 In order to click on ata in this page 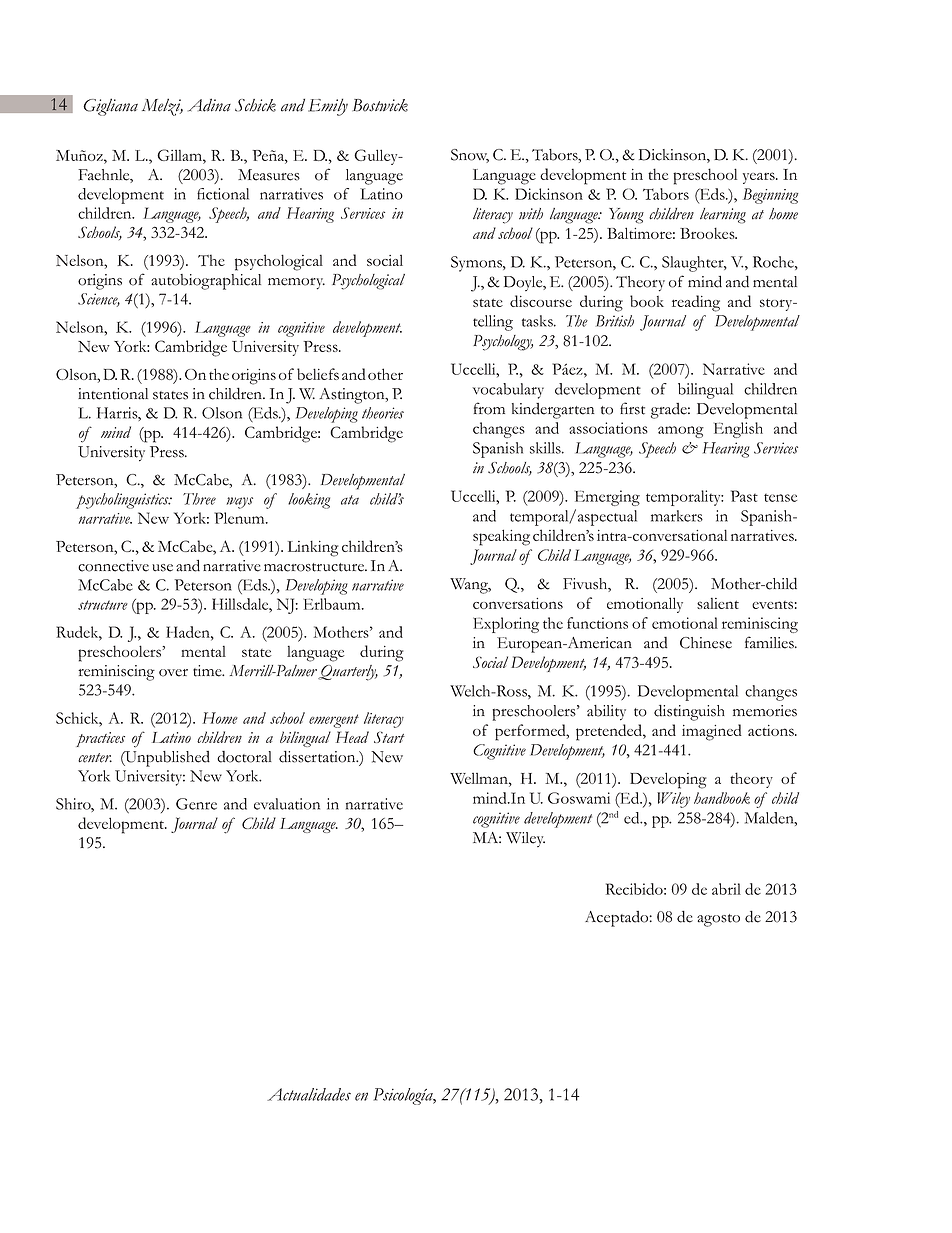, I will do `click(350, 500)`.
